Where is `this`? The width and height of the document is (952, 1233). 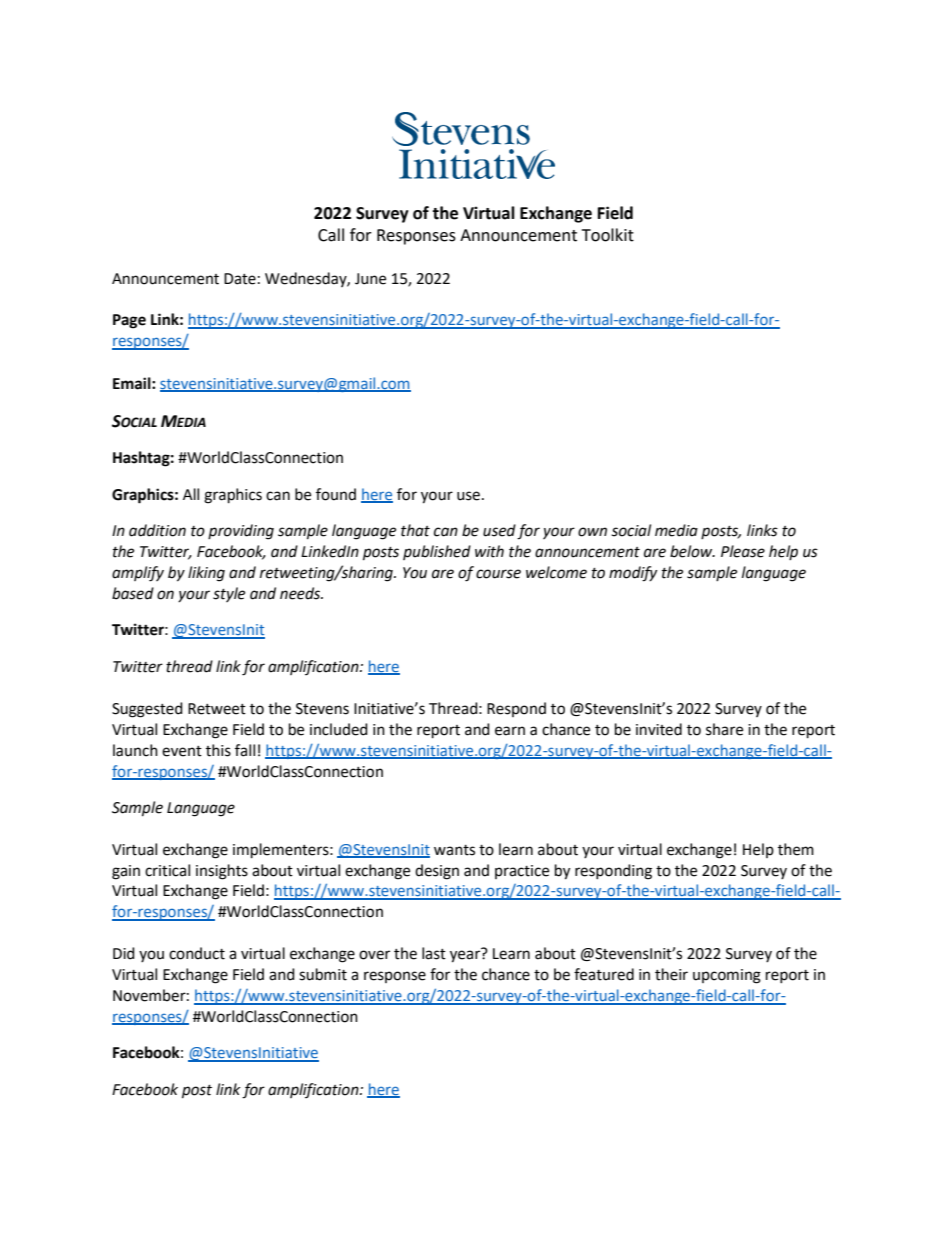
this is located at coordinates (218, 750).
